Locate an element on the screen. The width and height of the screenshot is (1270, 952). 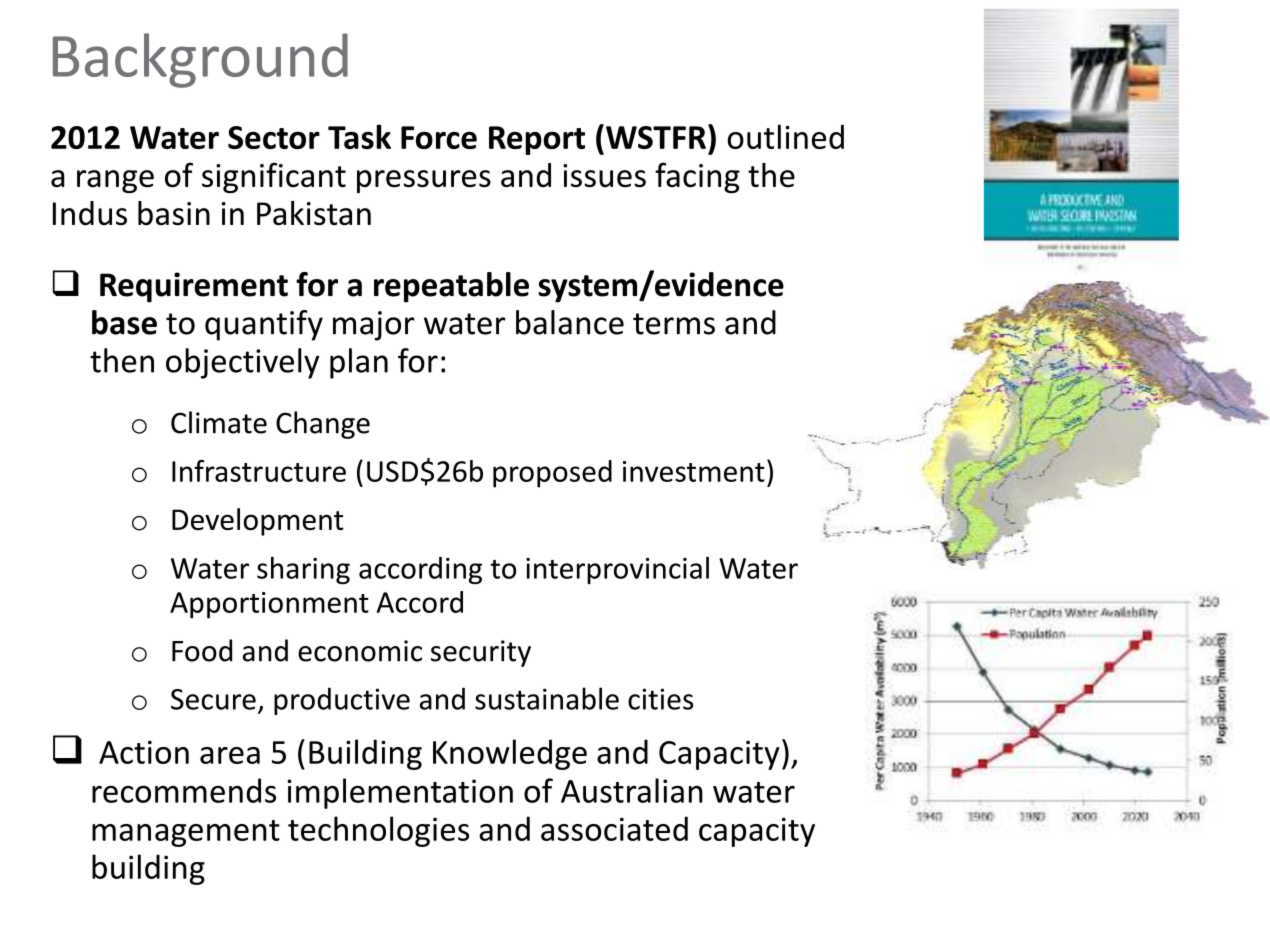
recommends is located at coordinates (184, 790).
